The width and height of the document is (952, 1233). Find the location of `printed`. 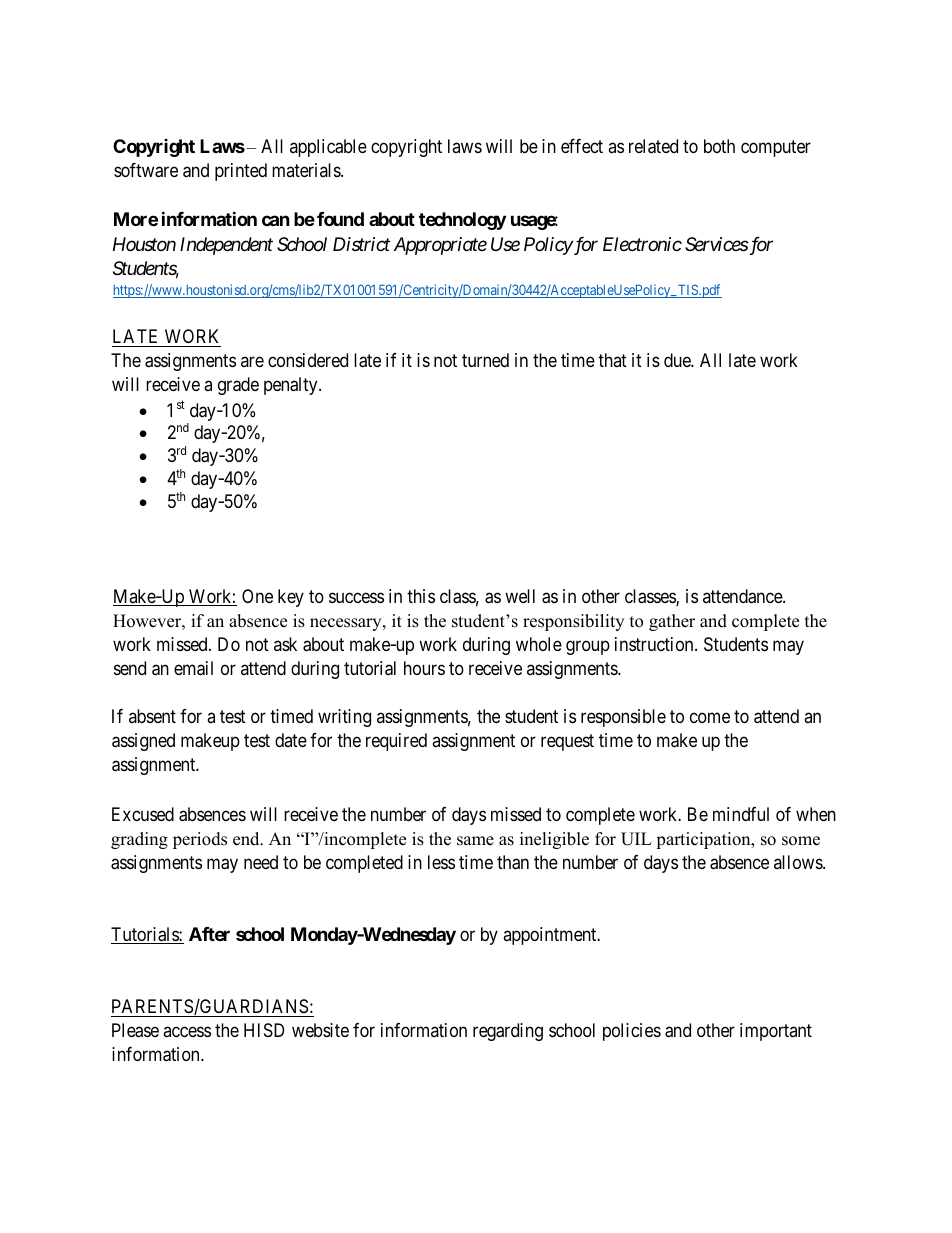

printed is located at coordinates (241, 172).
